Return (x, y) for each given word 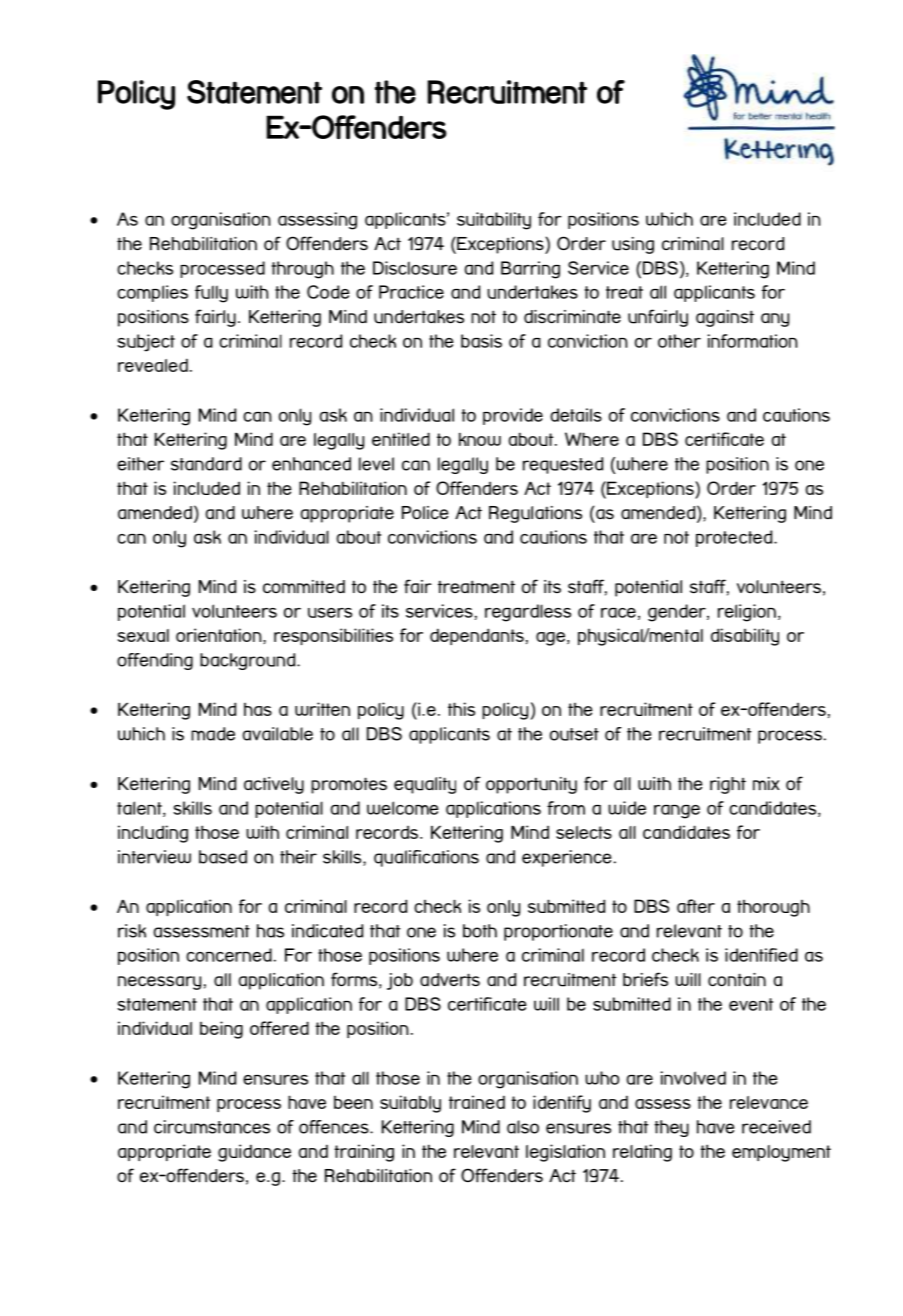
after (696, 906)
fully (211, 294)
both (480, 931)
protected (735, 538)
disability (745, 637)
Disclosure (415, 268)
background (249, 661)
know (480, 439)
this (461, 709)
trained (477, 1102)
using (633, 245)
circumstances (212, 1127)
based (223, 857)
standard (206, 464)
